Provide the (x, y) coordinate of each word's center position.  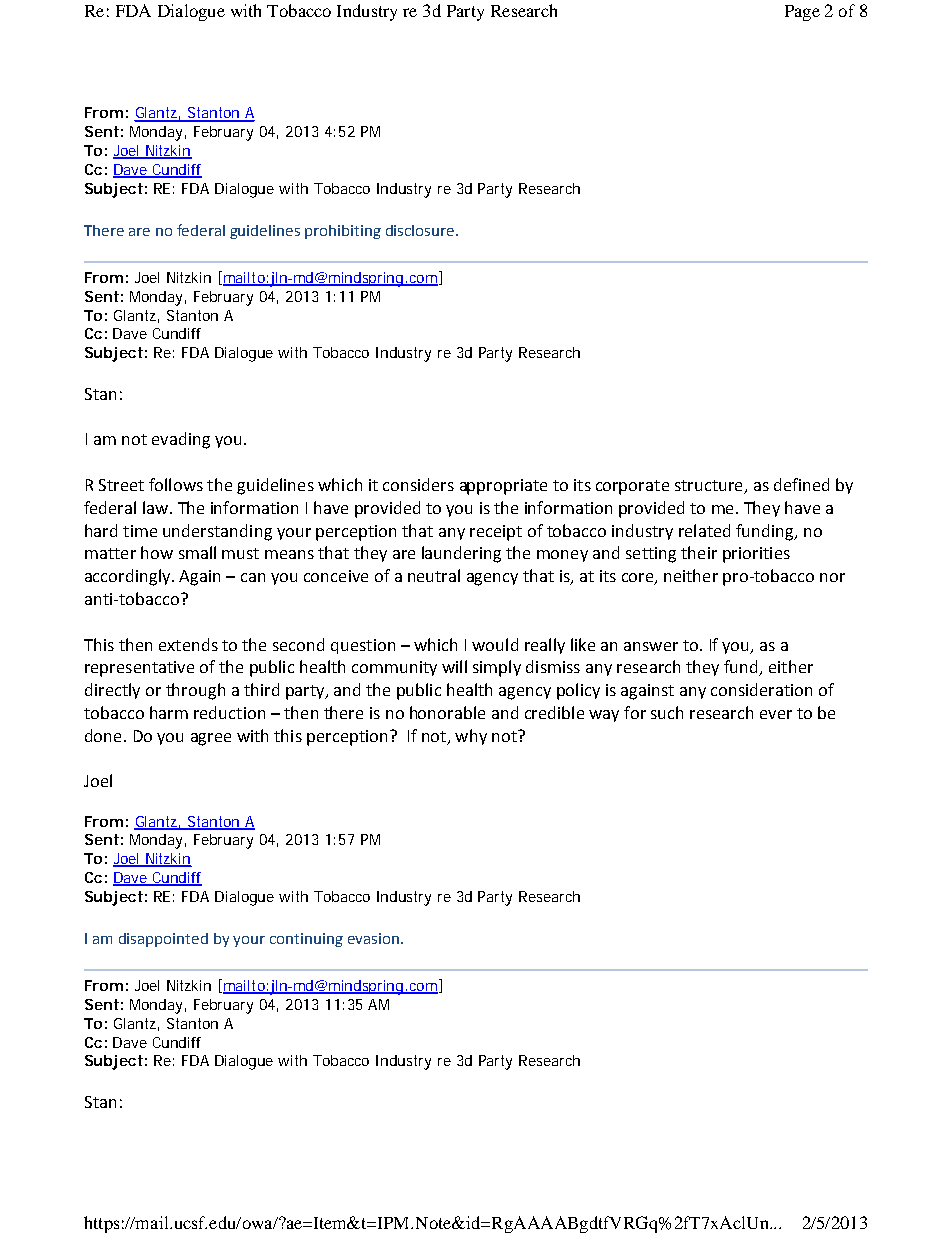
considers (418, 484)
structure (710, 487)
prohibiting (343, 232)
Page (802, 13)
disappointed (163, 940)
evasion (373, 938)
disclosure (420, 230)
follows (176, 484)
